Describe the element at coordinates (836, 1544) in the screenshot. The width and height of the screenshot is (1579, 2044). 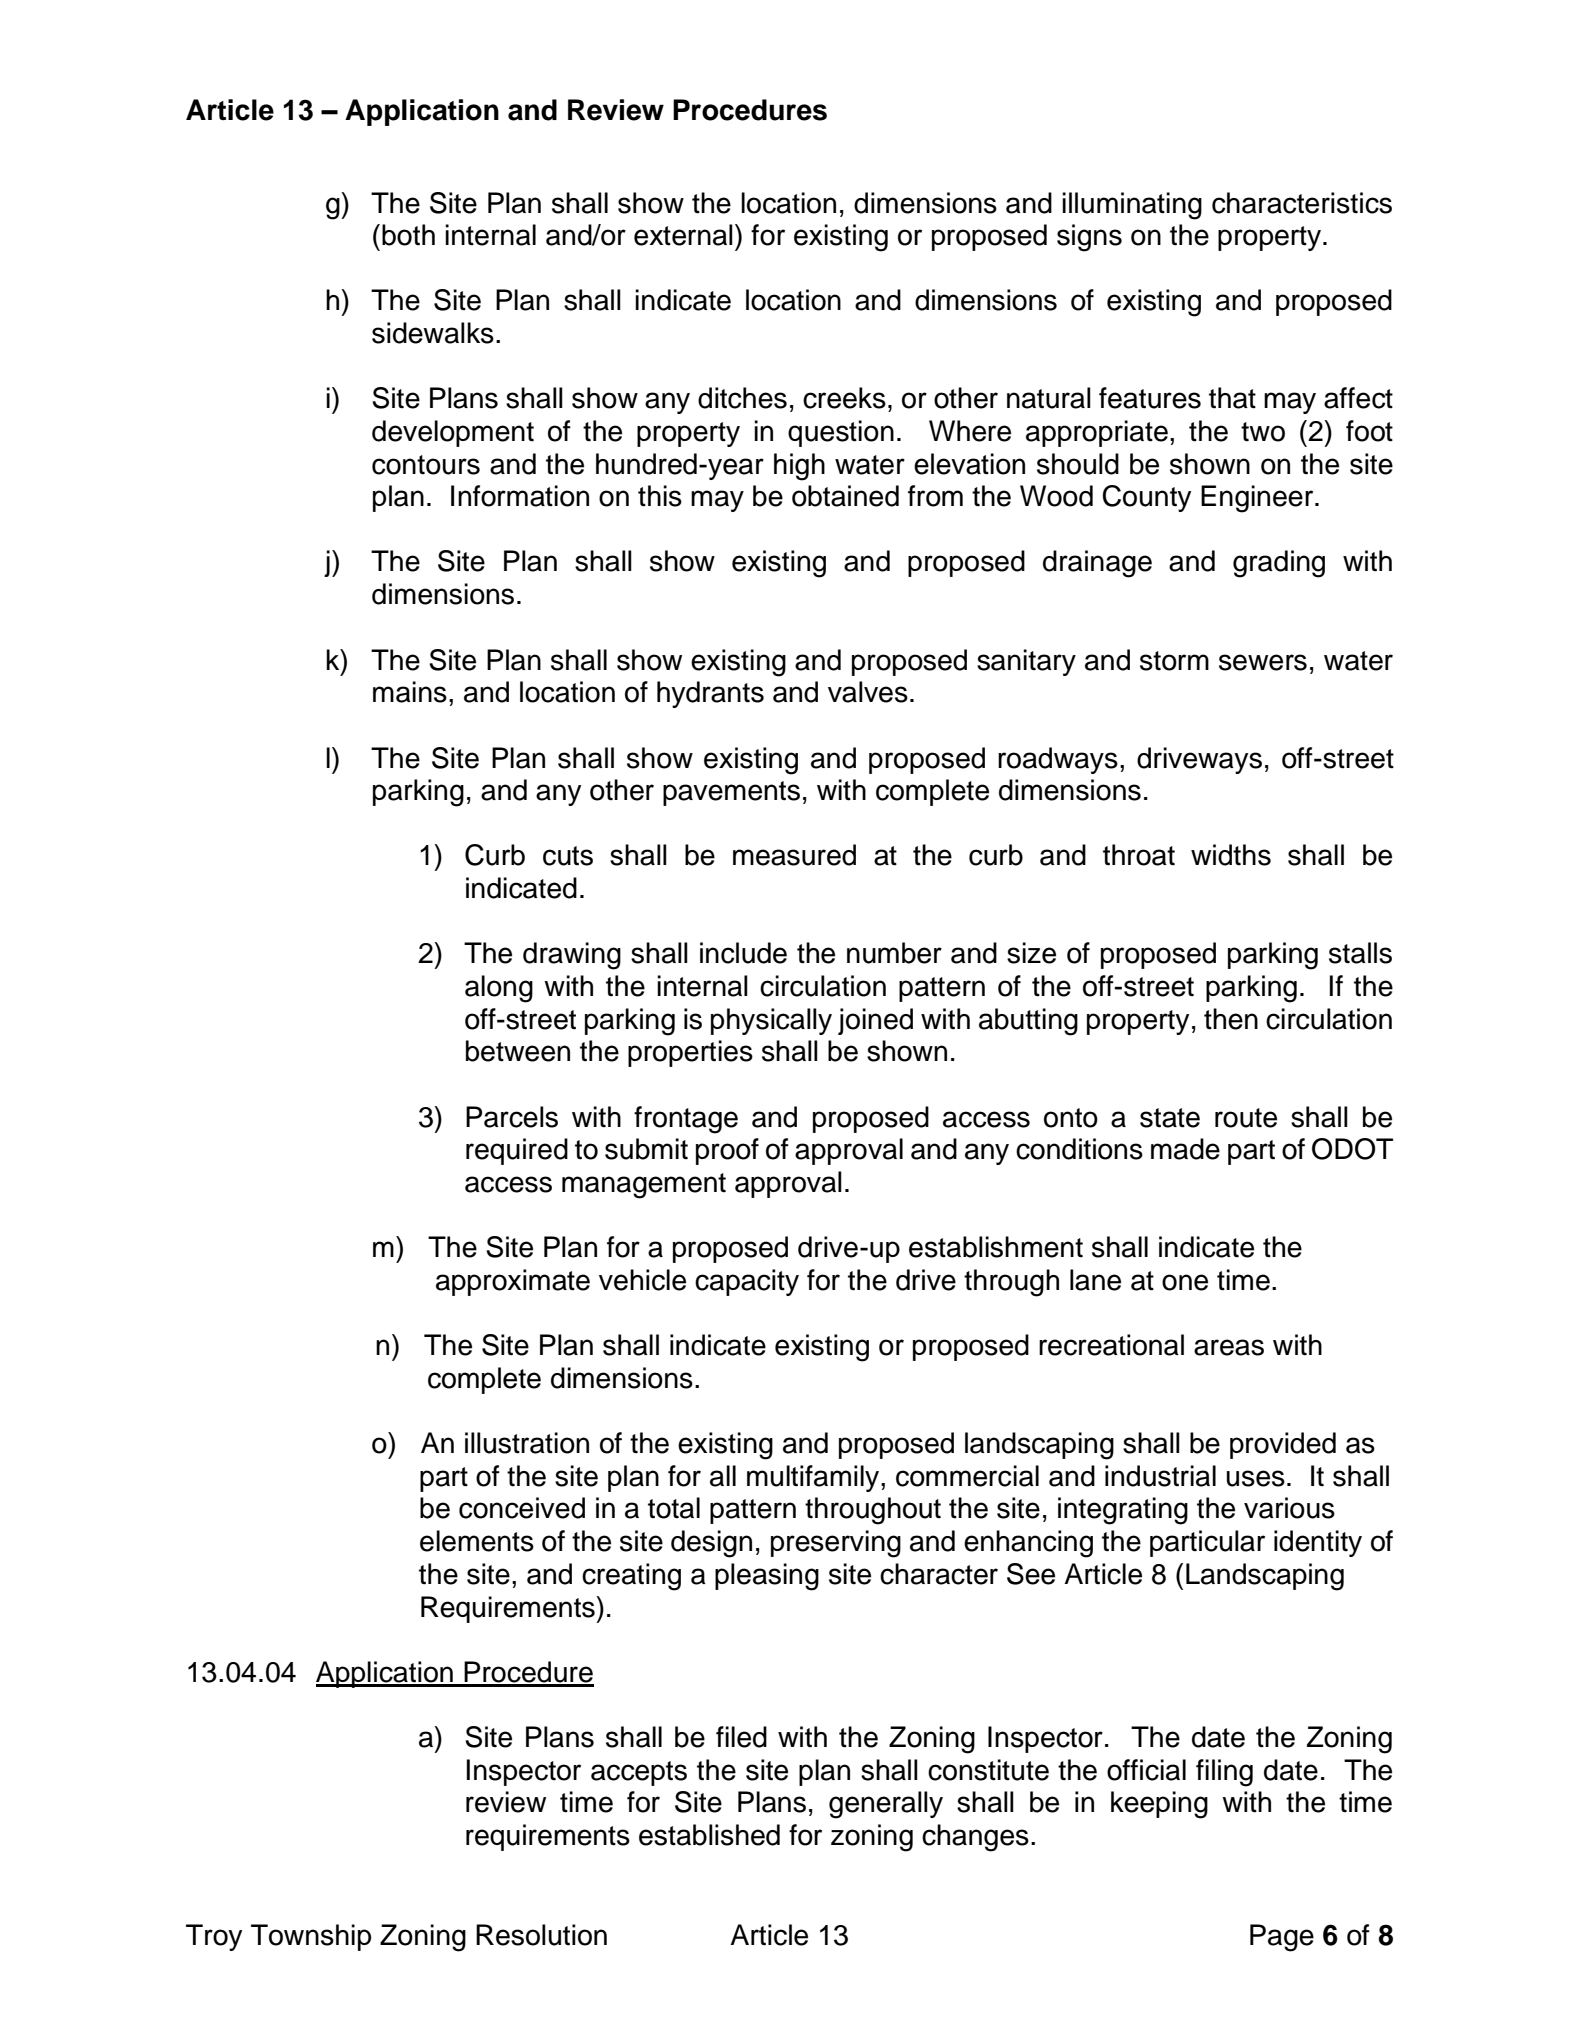
I see `preserving` at that location.
